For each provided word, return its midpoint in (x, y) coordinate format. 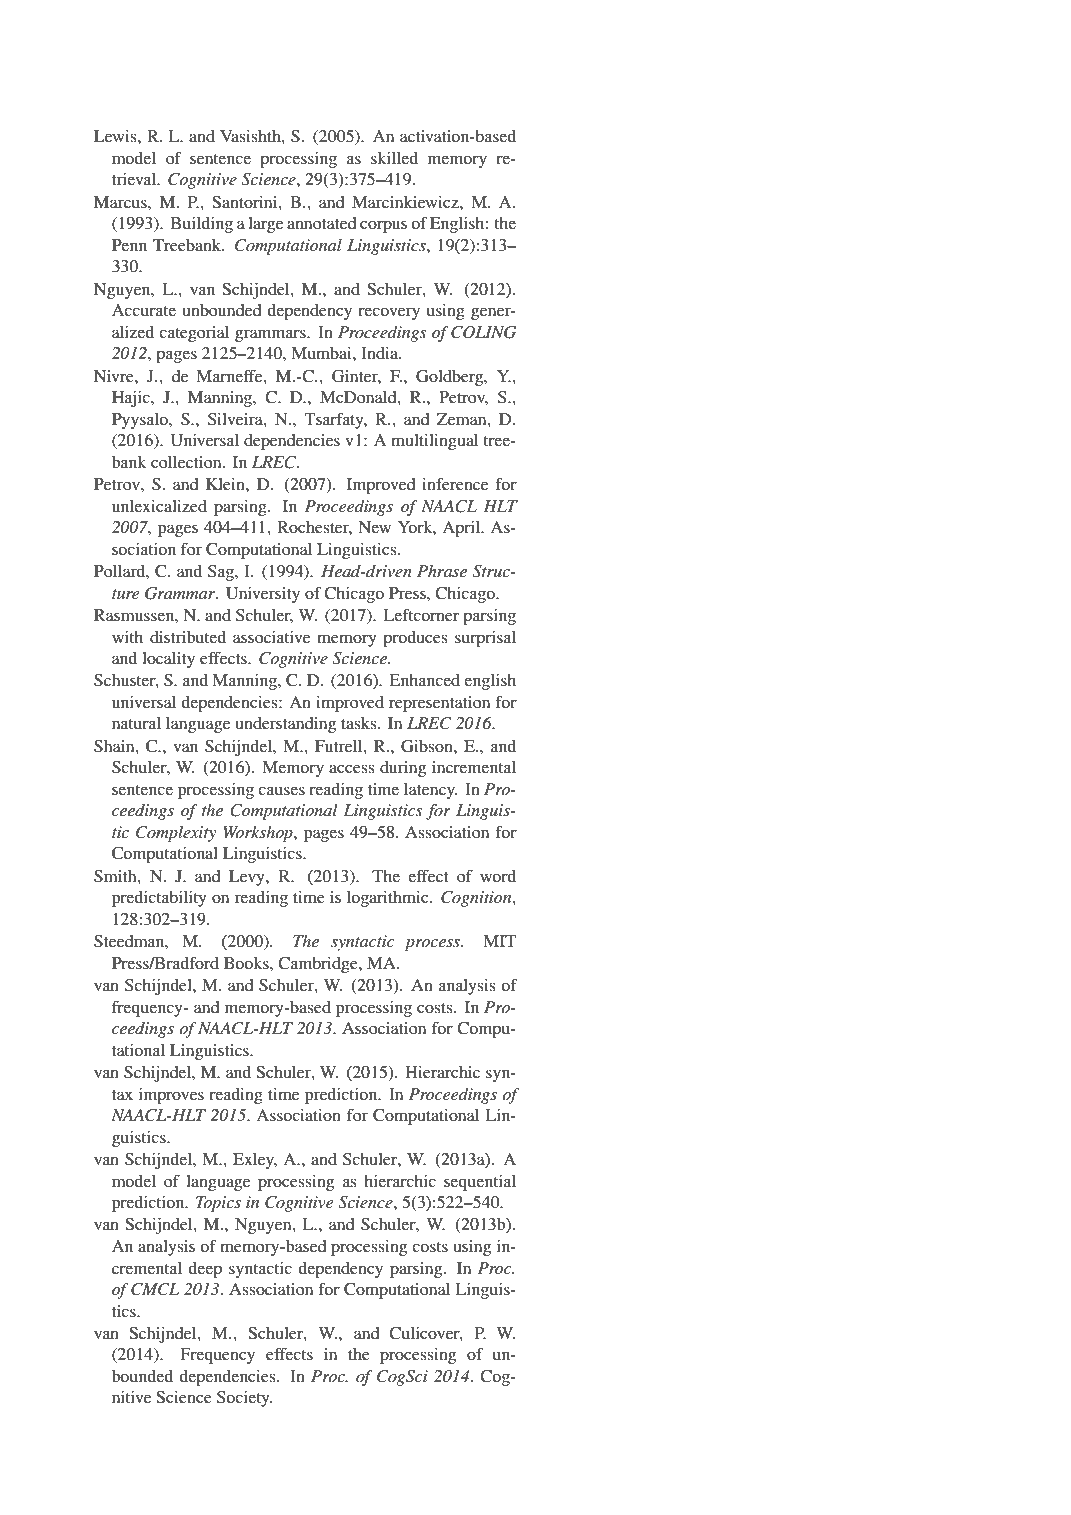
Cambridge (319, 965)
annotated (322, 223)
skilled (394, 158)
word (498, 876)
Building (202, 225)
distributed (188, 637)
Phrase (442, 571)
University (263, 595)
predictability (159, 899)
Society (244, 1399)
